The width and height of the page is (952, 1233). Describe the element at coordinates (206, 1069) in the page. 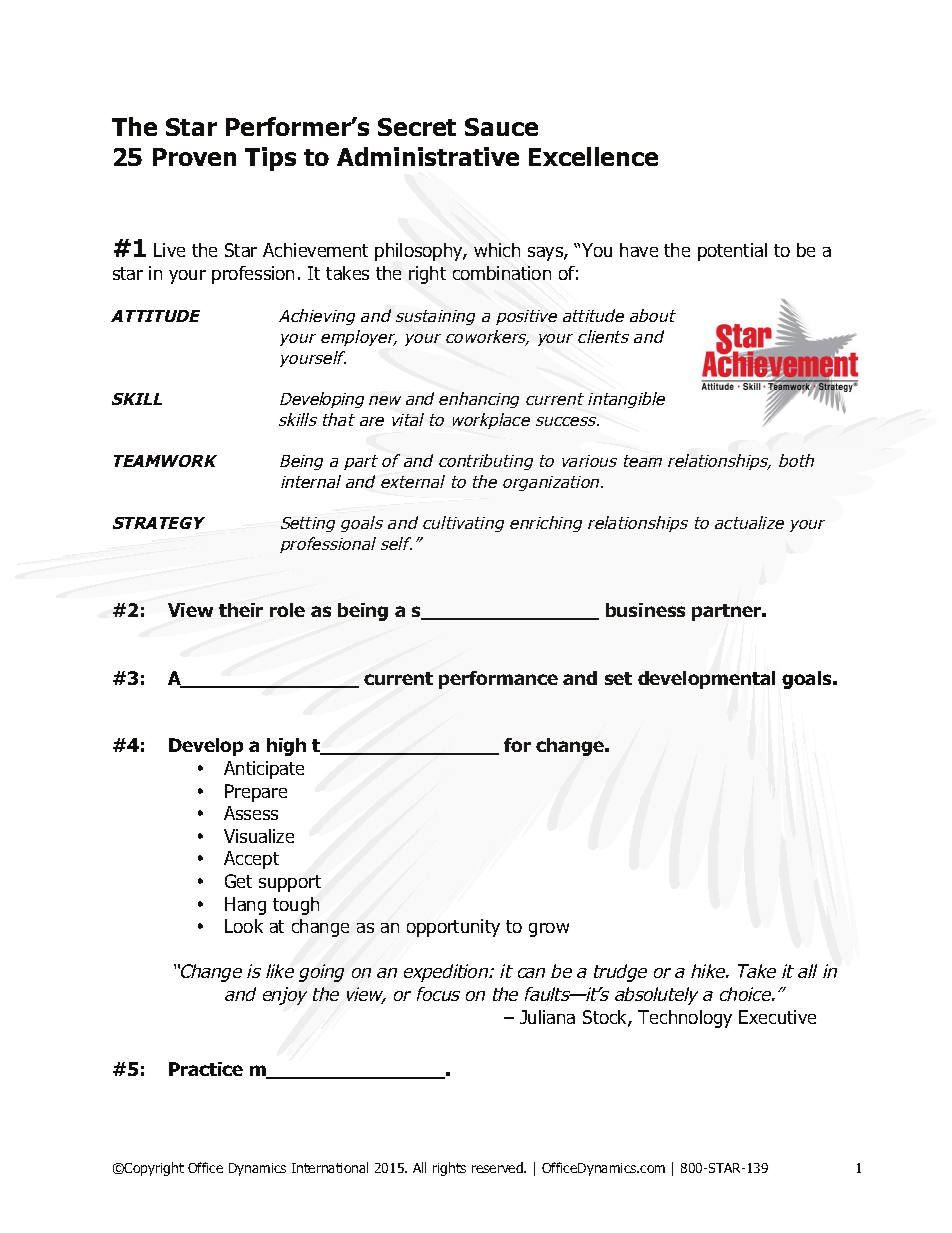

I see `Practice` at that location.
